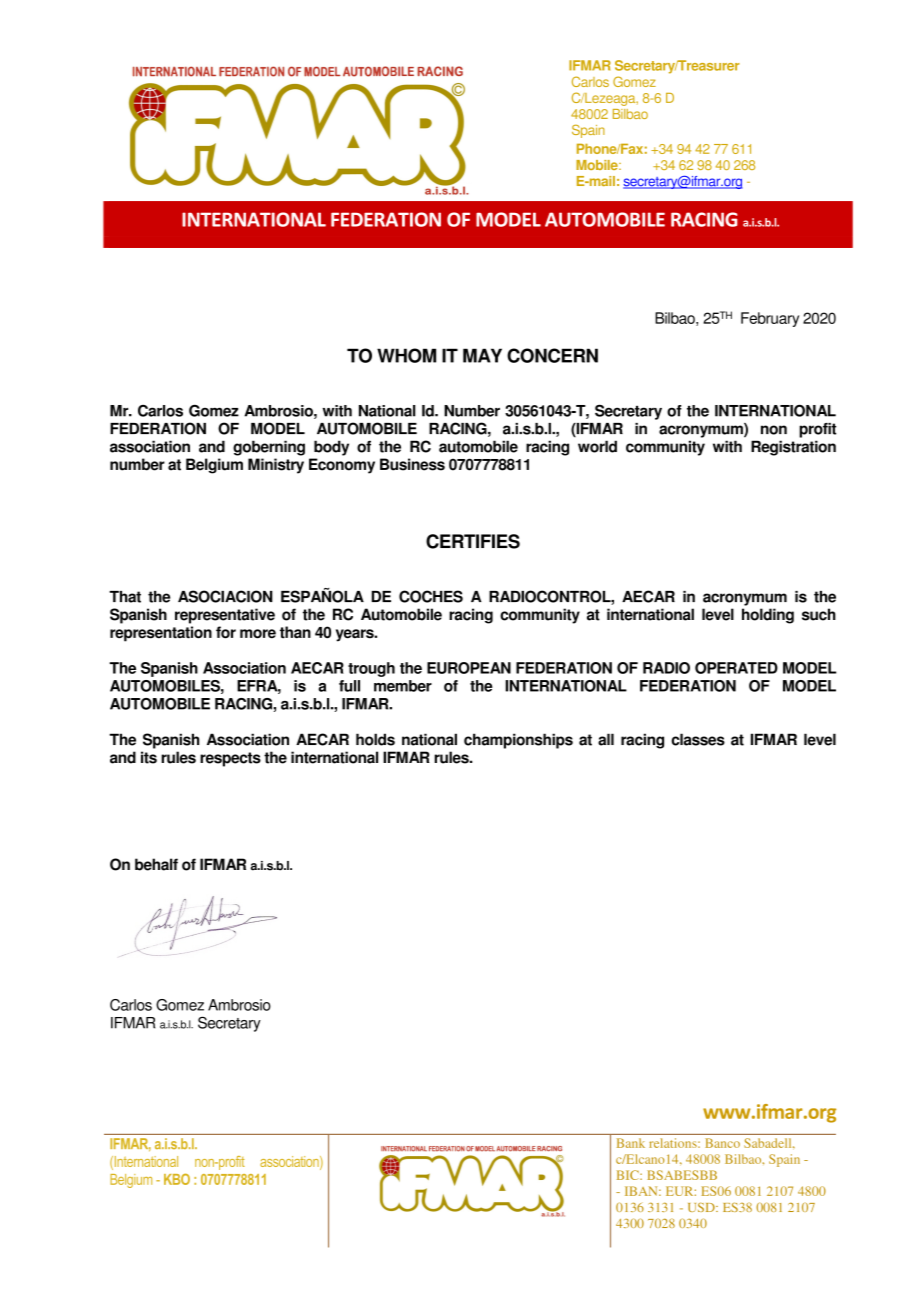 The width and height of the screenshot is (924, 1308). I want to click on Bank, so click(631, 1143).
